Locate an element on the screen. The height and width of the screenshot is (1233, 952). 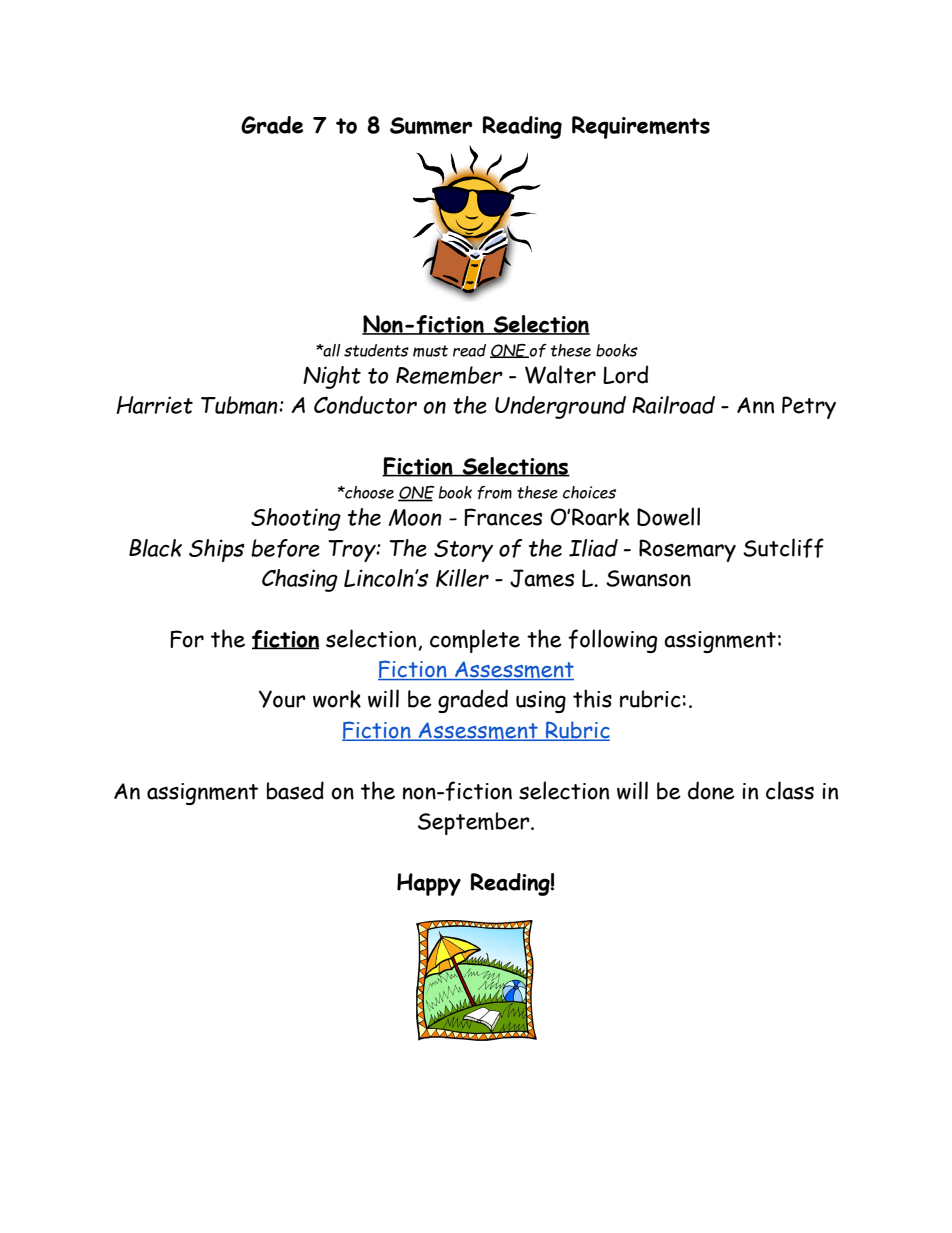
based is located at coordinates (295, 790).
